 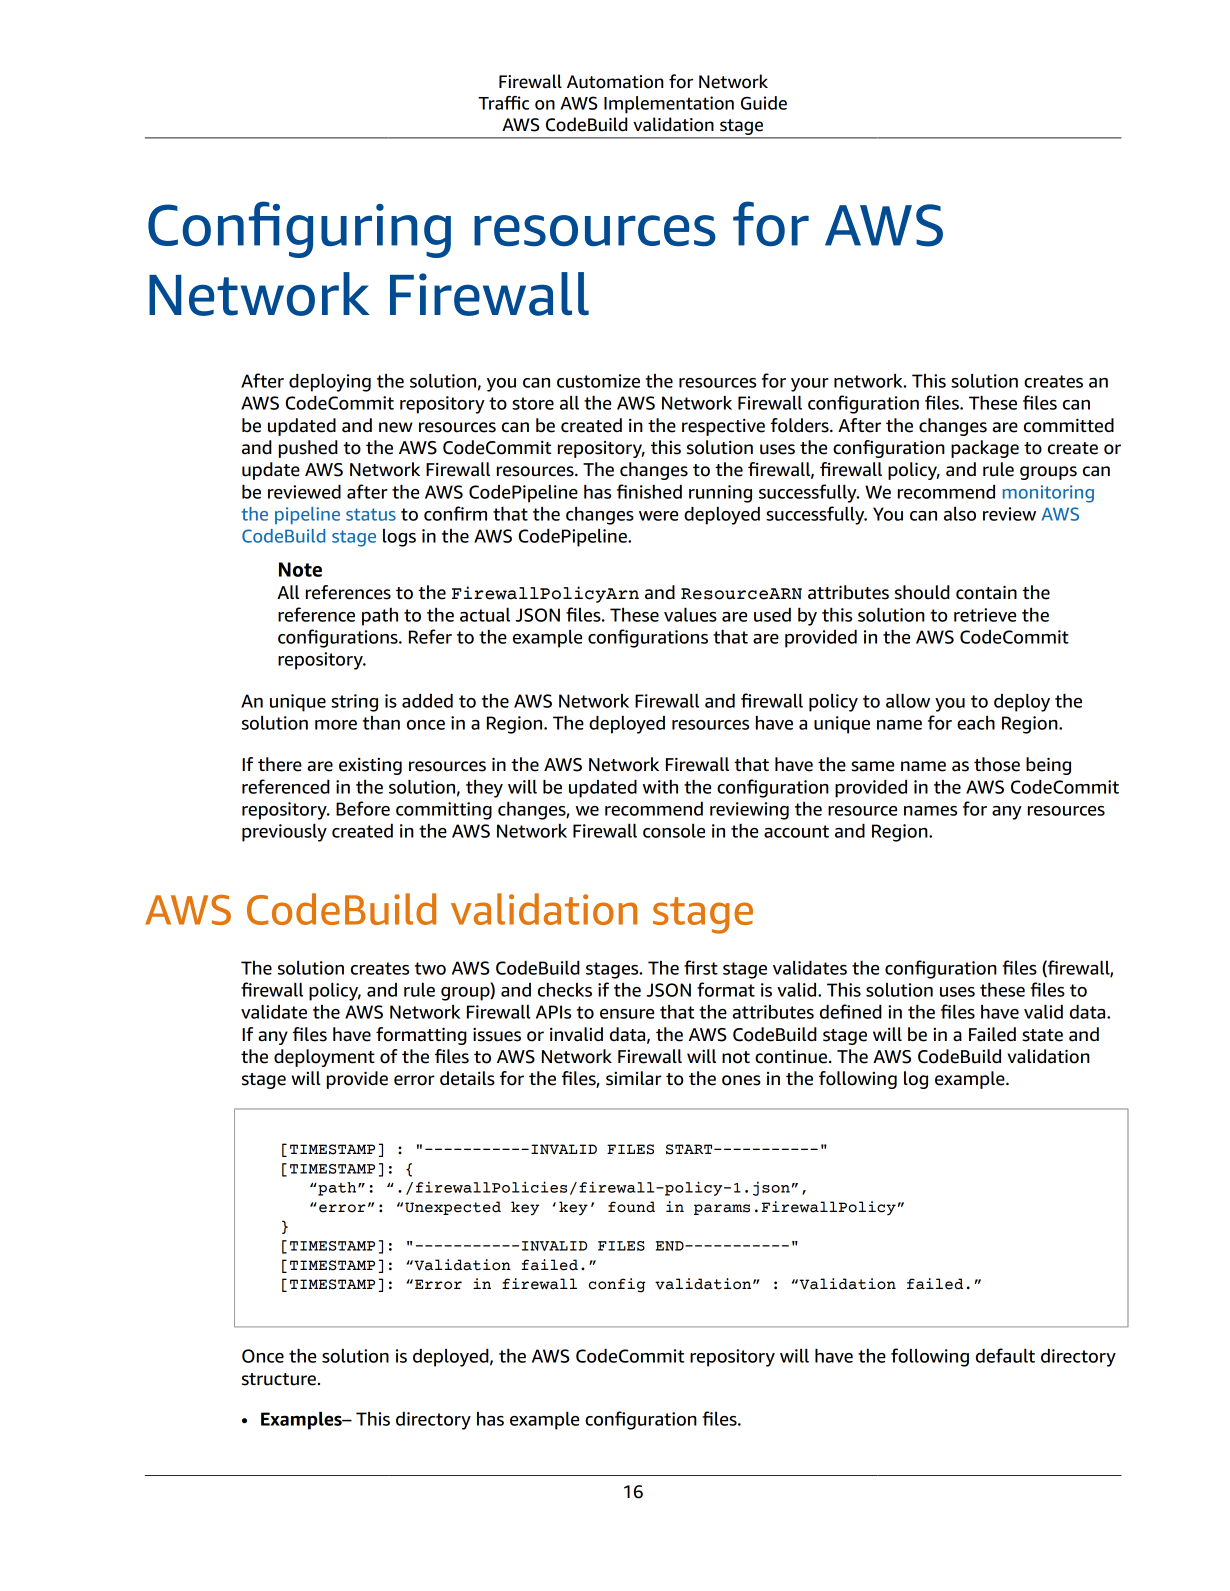 What do you see at coordinates (631, 1207) in the document?
I see `found` at bounding box center [631, 1207].
